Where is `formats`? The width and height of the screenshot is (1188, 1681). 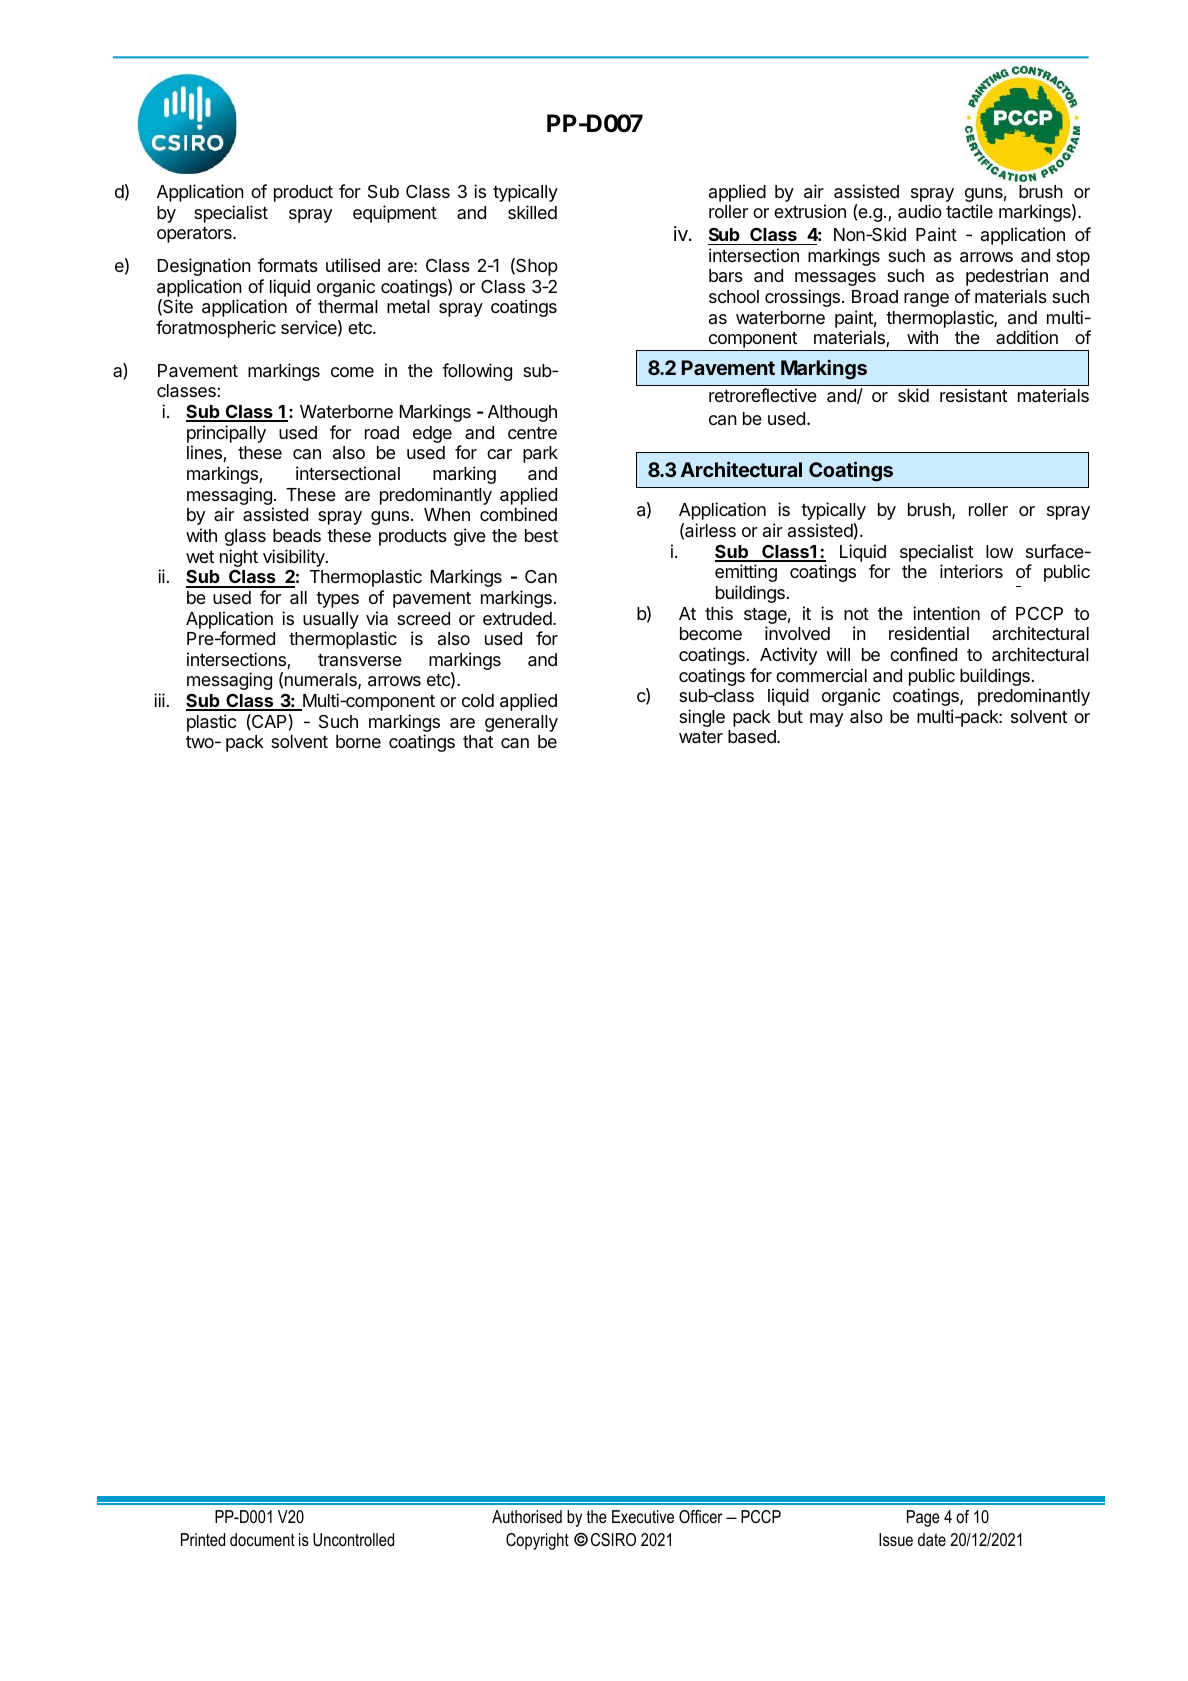
formats is located at coordinates (288, 265).
